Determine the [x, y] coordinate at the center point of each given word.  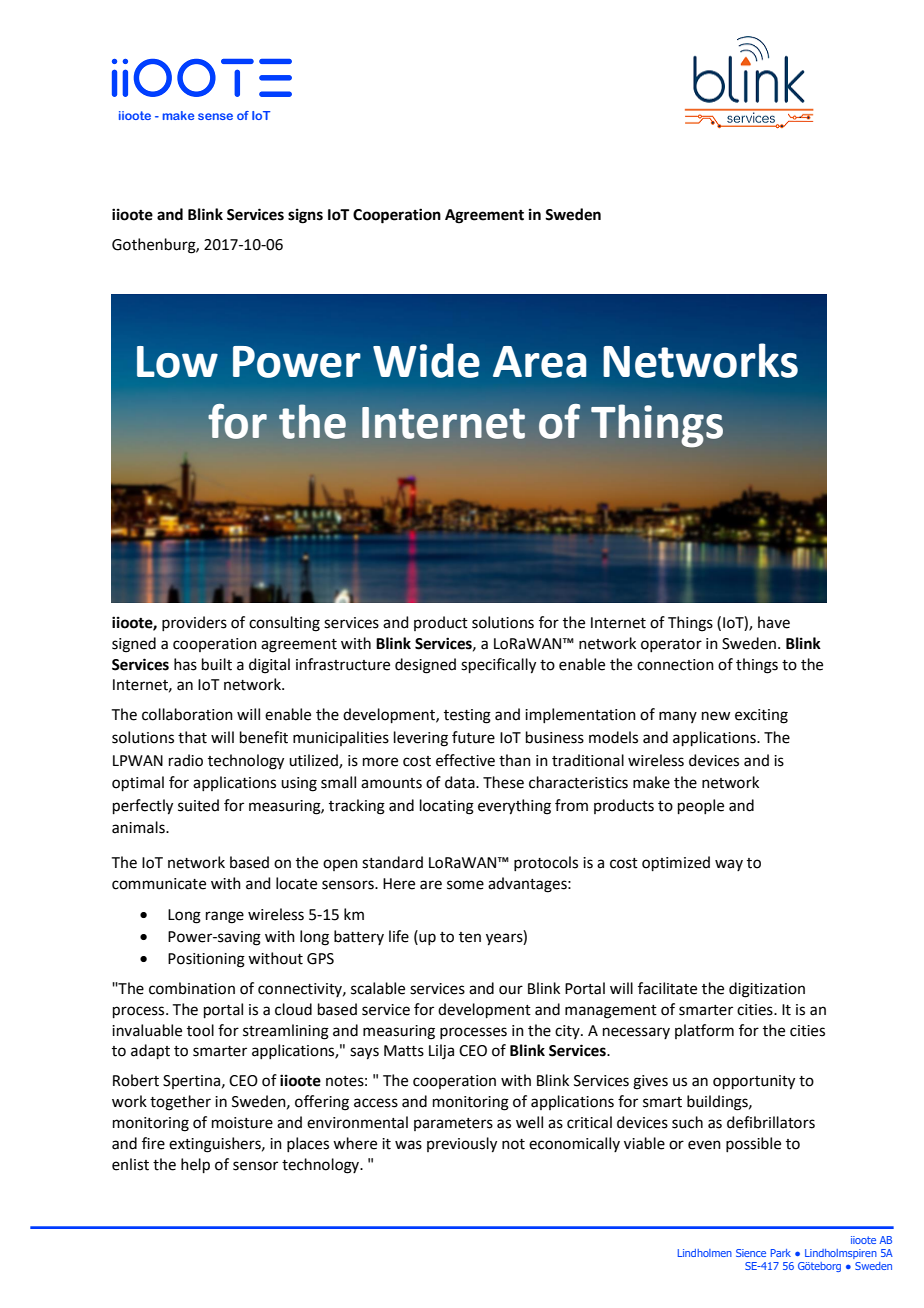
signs [305, 216]
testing [467, 716]
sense [215, 116]
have [774, 622]
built [217, 664]
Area [540, 362]
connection [675, 665]
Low [177, 362]
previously [462, 1145]
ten [470, 937]
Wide [426, 360]
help [195, 1165]
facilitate [667, 988]
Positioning [206, 960]
